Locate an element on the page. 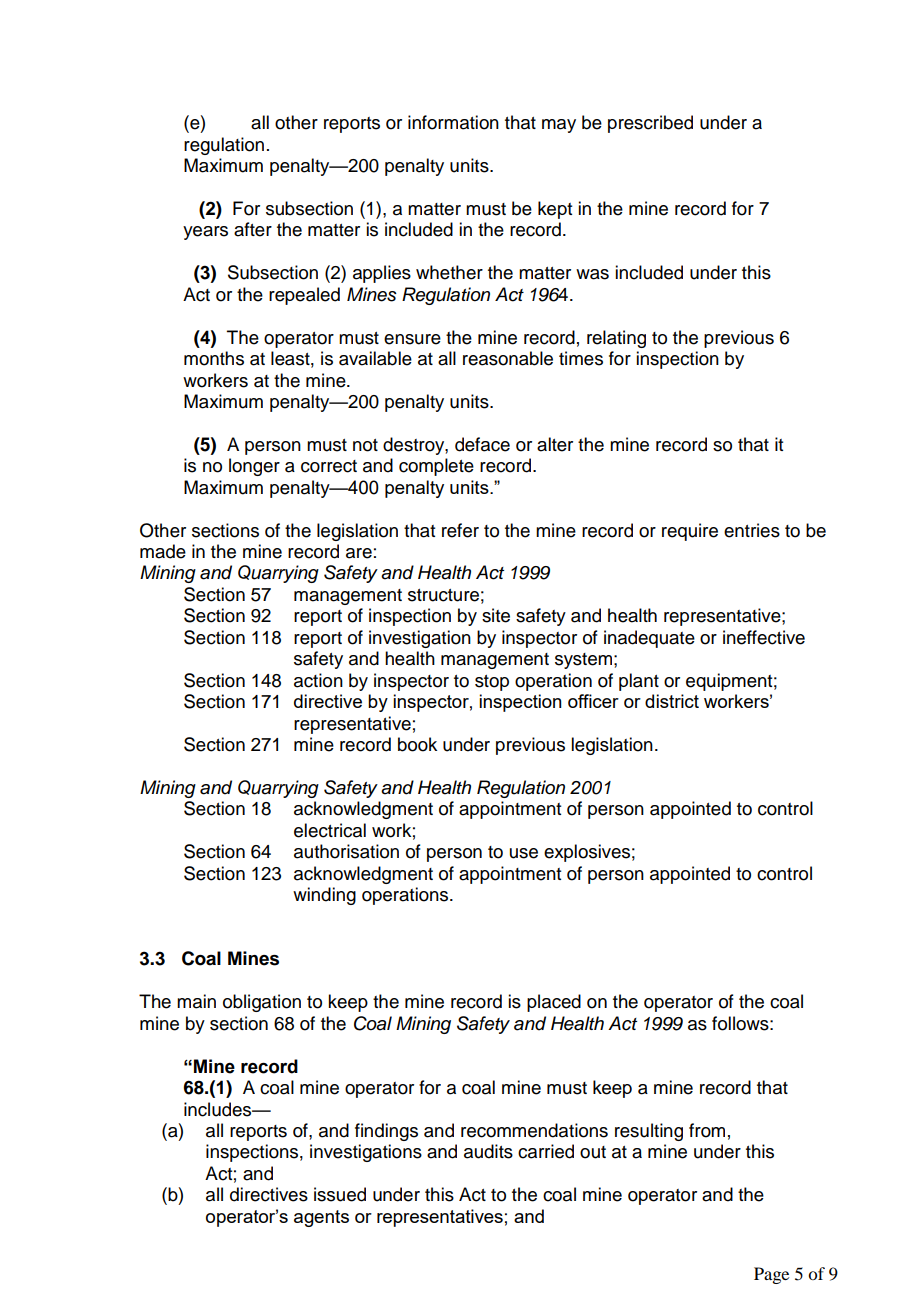 The image size is (924, 1308). agents is located at coordinates (321, 1218).
